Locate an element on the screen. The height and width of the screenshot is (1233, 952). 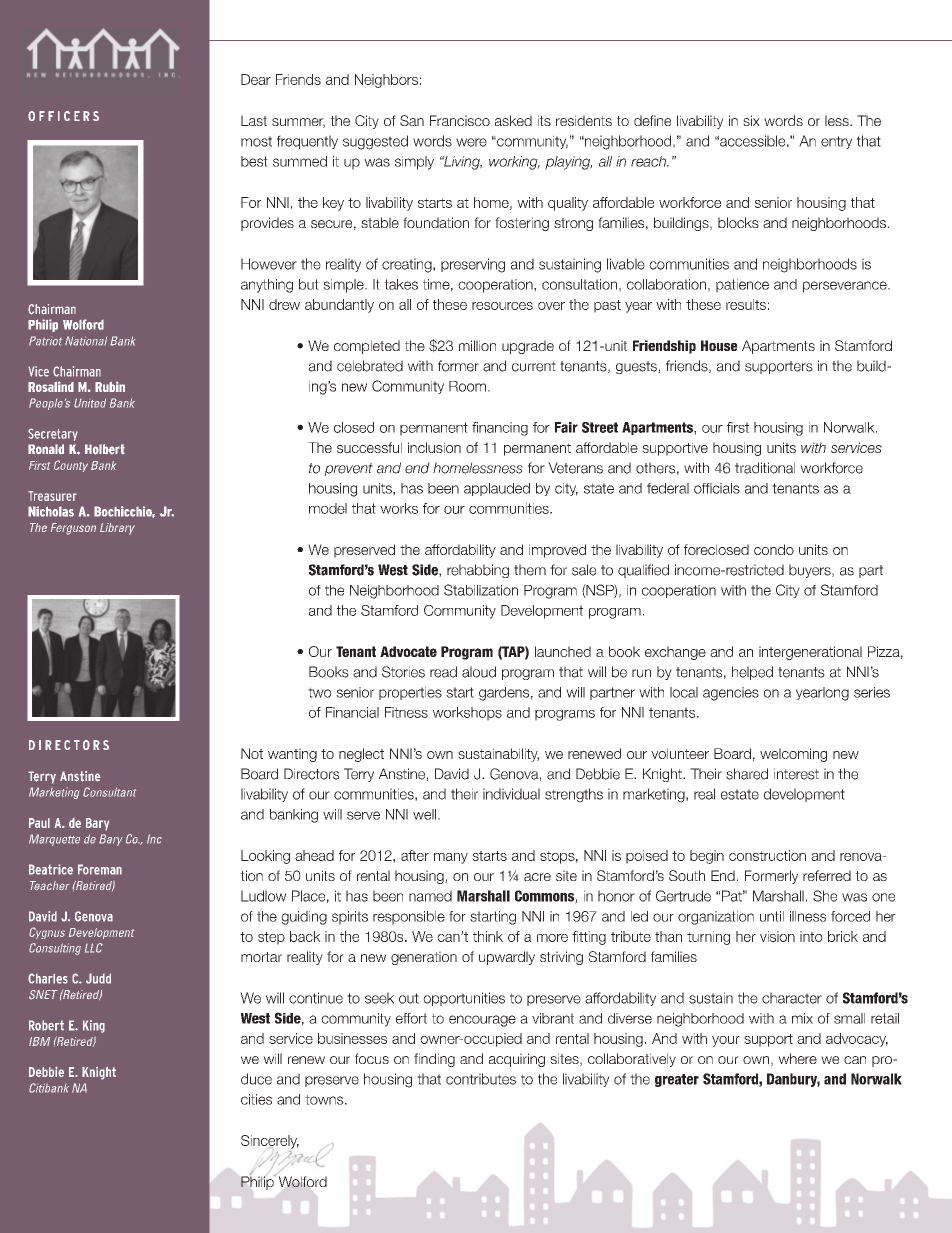
cities is located at coordinates (256, 1099).
